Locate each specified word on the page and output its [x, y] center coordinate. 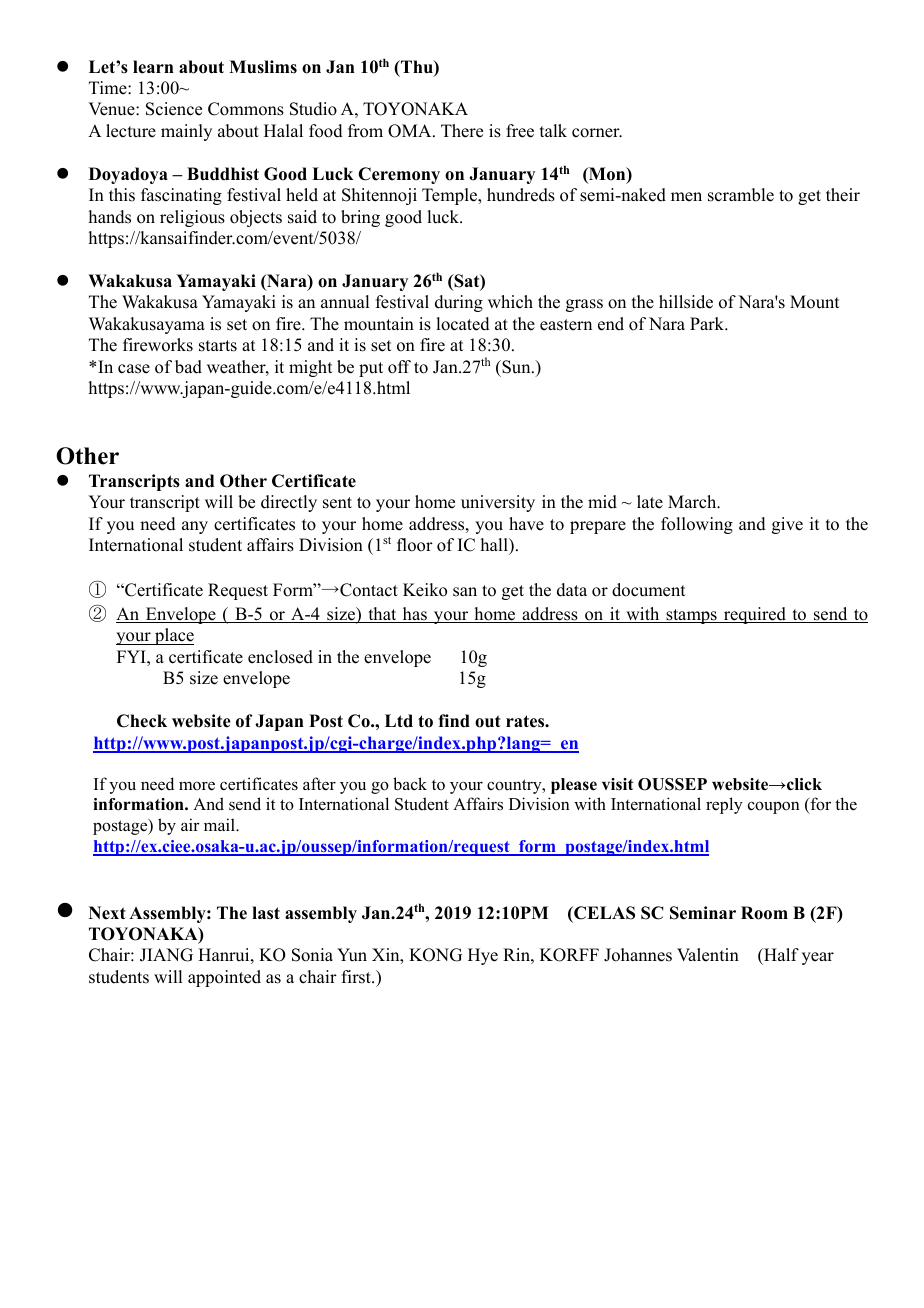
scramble [741, 195]
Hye [483, 956]
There [462, 131]
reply [724, 805]
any [195, 527]
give [787, 525]
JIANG [166, 955]
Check [142, 721]
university [498, 503]
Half [780, 956]
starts [218, 346]
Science [174, 109]
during [459, 303]
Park [708, 323]
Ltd [399, 721]
